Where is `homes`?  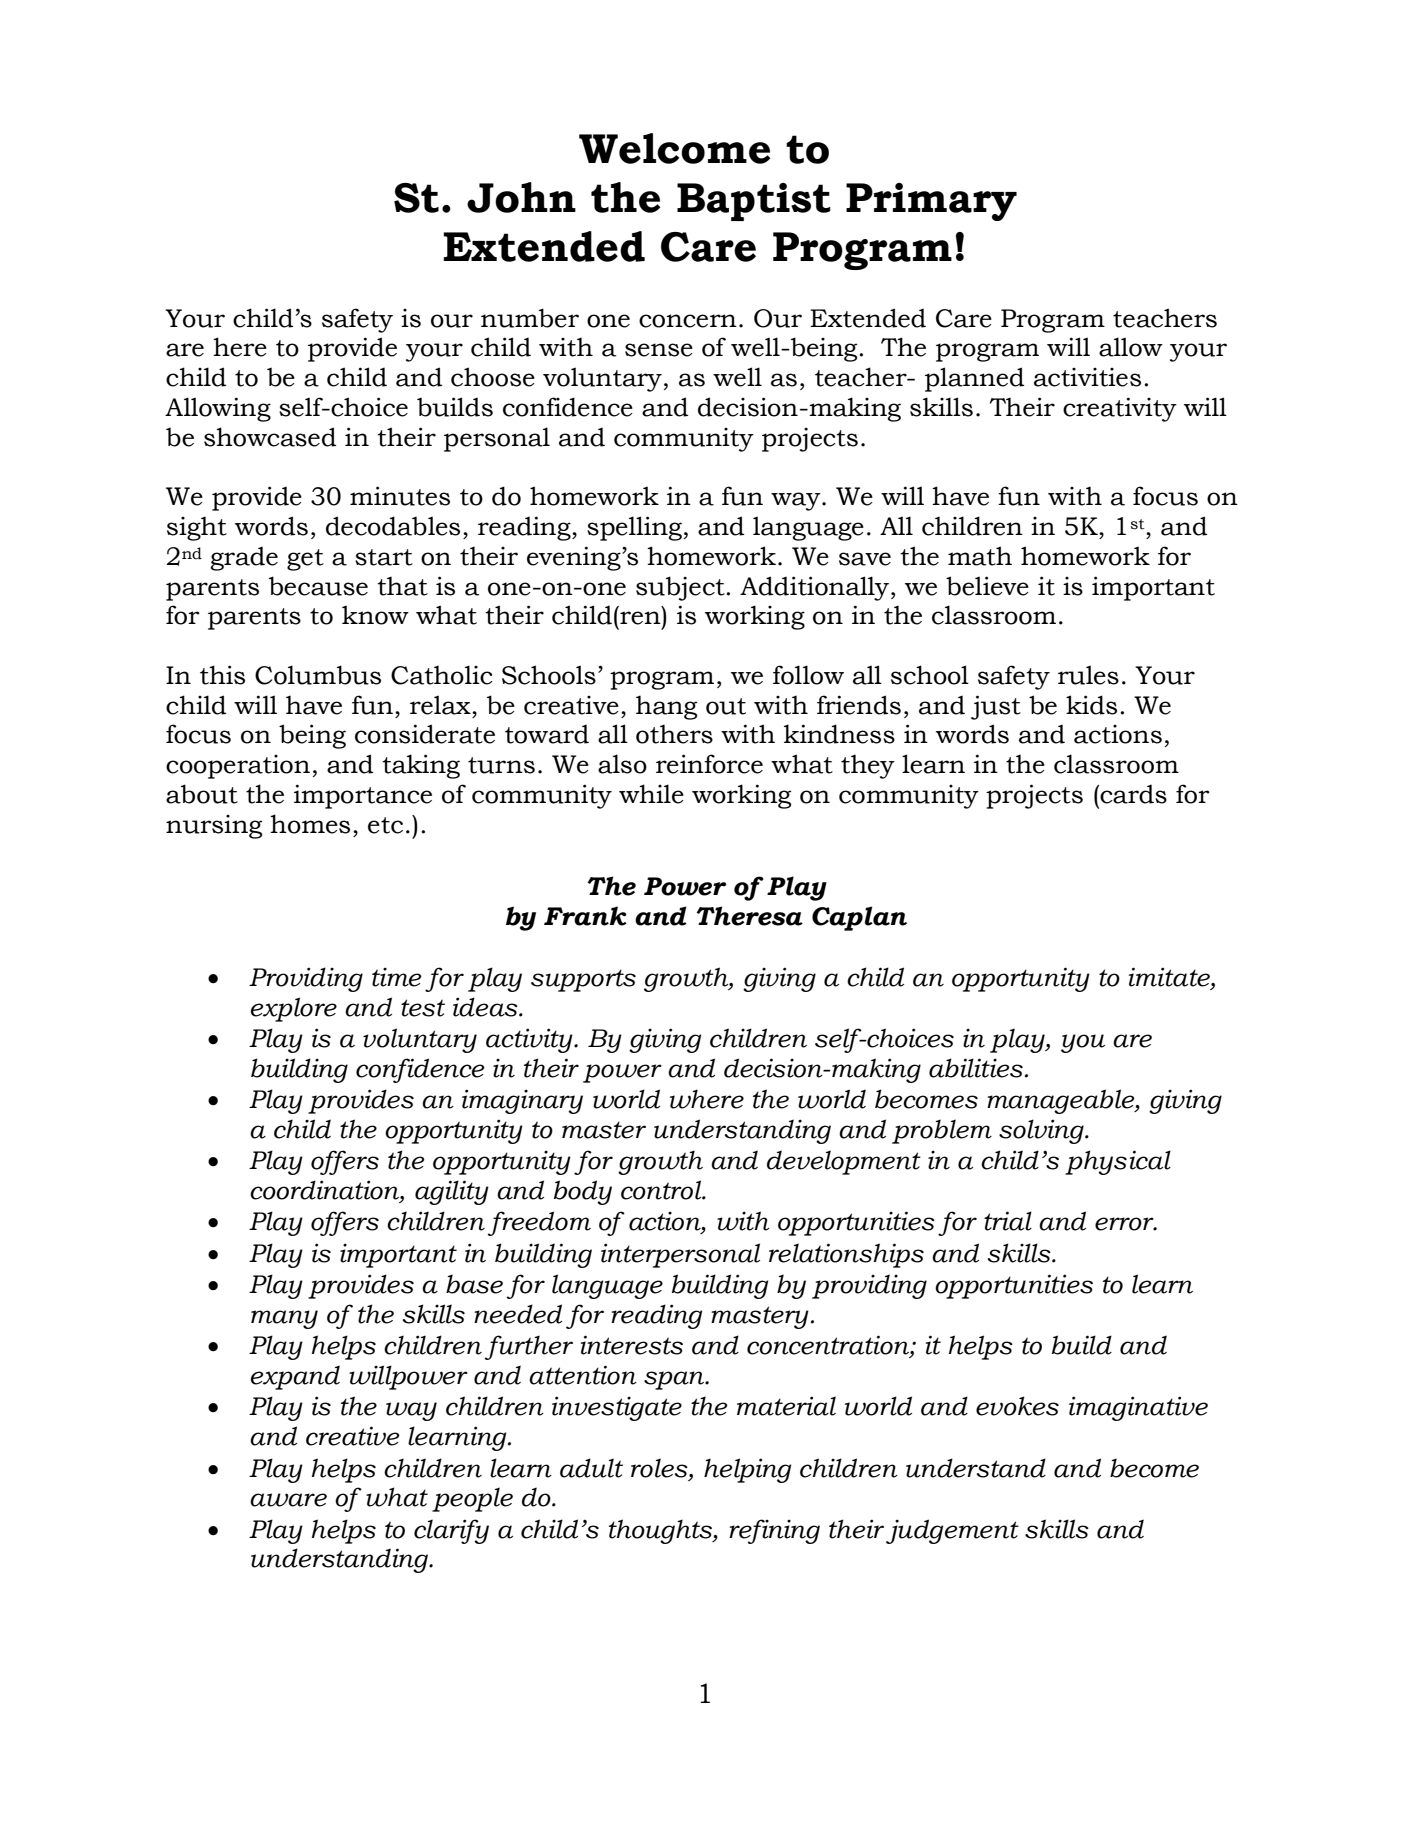 homes is located at coordinates (310, 824).
